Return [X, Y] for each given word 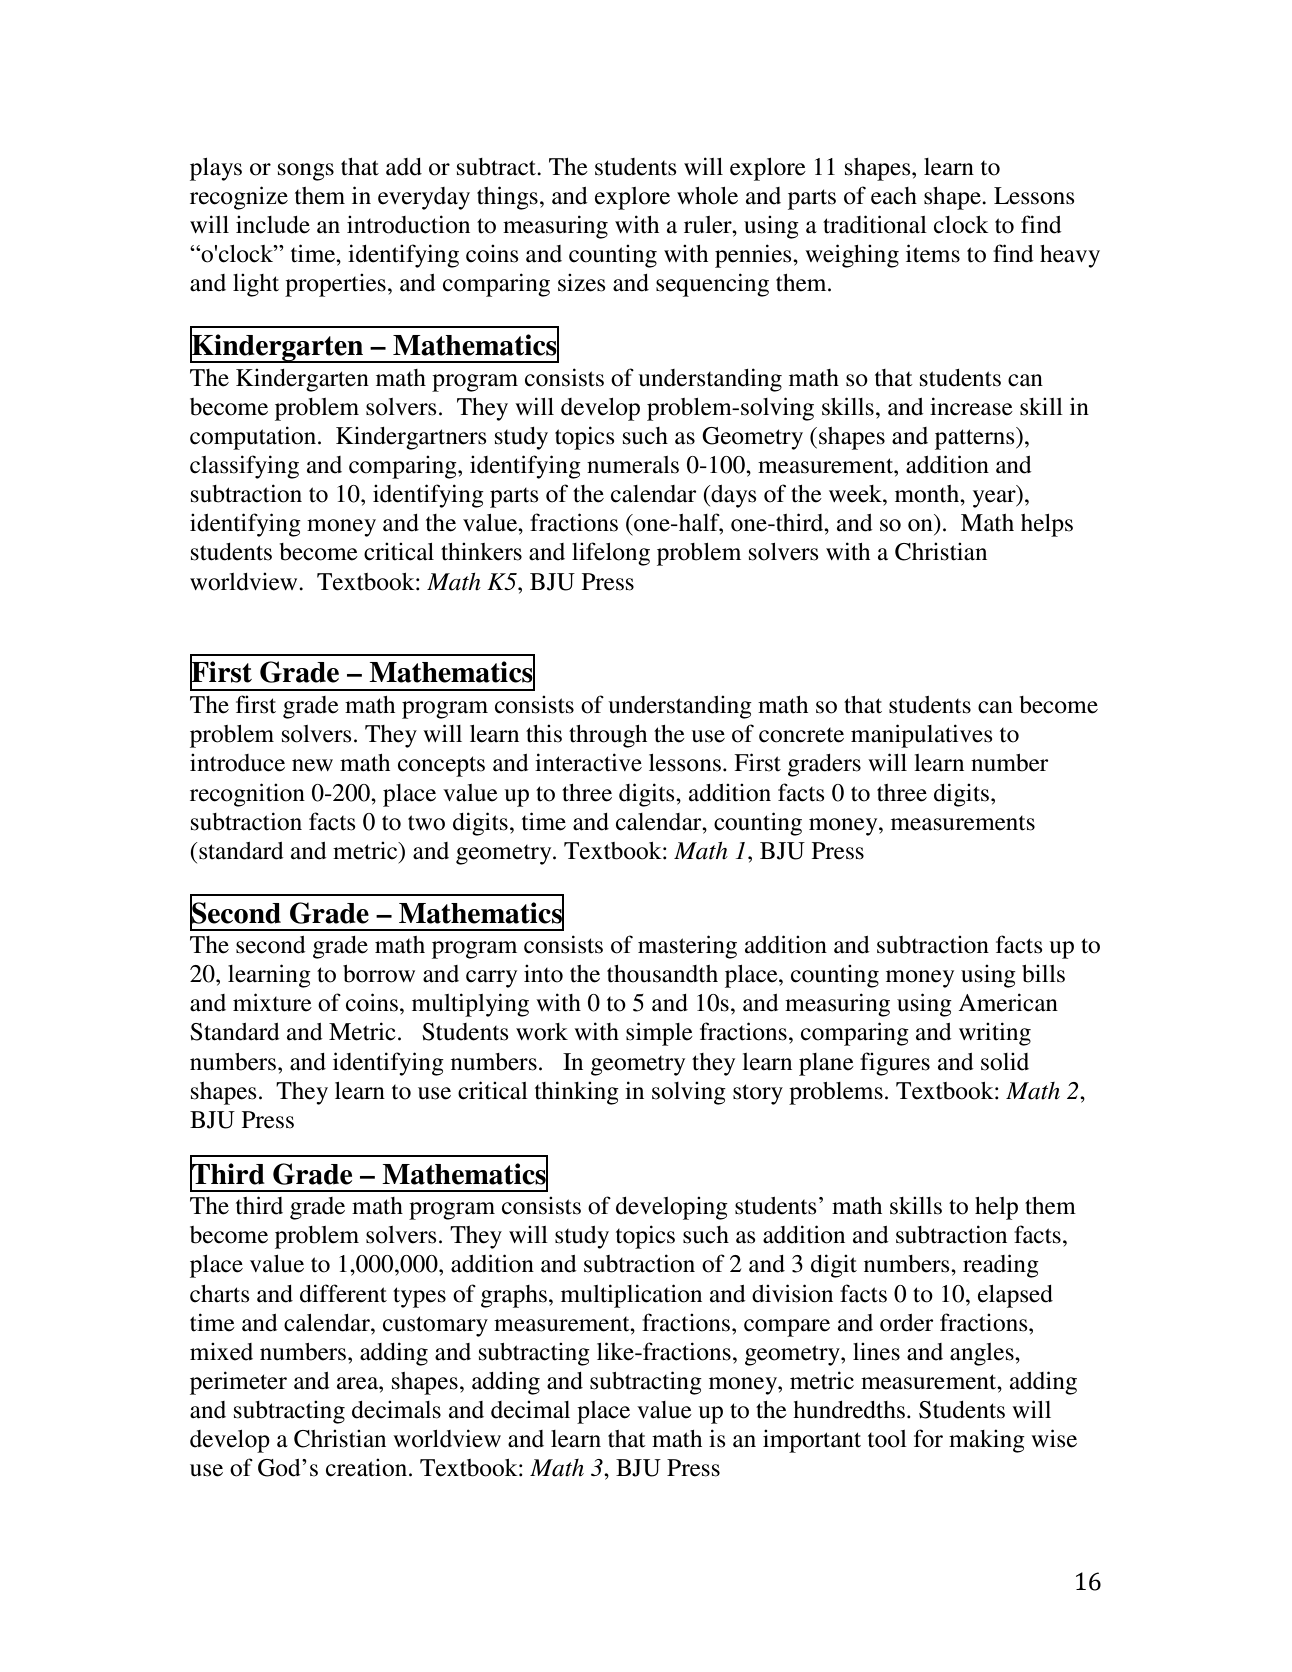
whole [707, 196]
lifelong [611, 554]
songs [306, 172]
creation [366, 1467]
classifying [244, 467]
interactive [588, 762]
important [812, 1441]
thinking [577, 1093]
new [312, 765]
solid [1005, 1061]
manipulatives [921, 736]
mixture [272, 1002]
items [933, 253]
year [995, 499]
